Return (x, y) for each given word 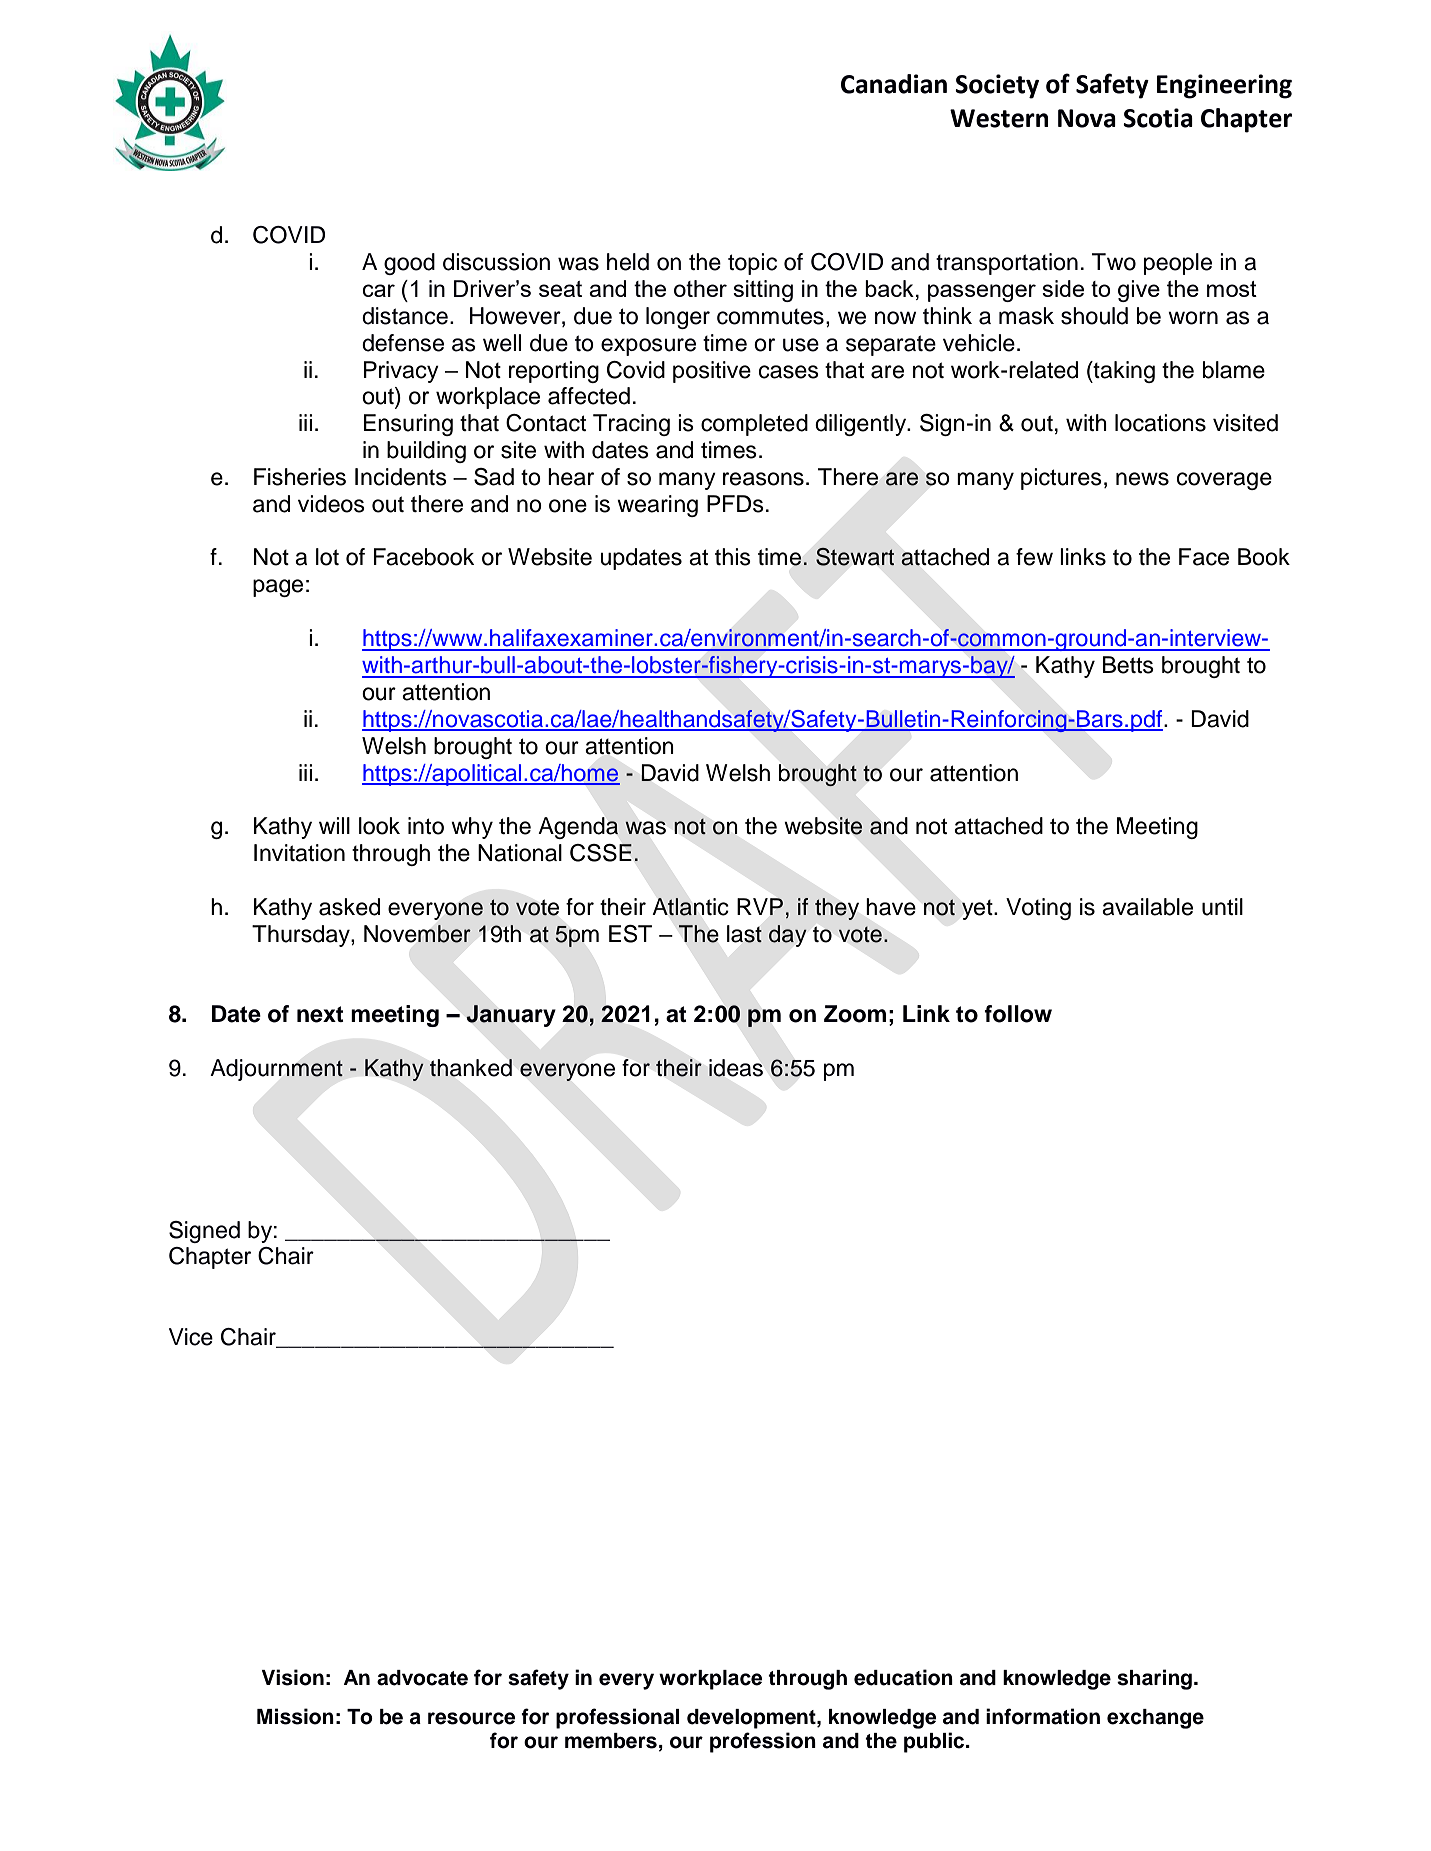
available (1147, 907)
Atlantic (690, 907)
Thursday (302, 936)
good (409, 264)
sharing (1154, 1679)
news (1142, 479)
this (733, 557)
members (611, 1741)
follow (1018, 1014)
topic (752, 264)
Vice (191, 1337)
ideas (736, 1068)
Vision (293, 1677)
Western (999, 118)
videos (331, 504)
